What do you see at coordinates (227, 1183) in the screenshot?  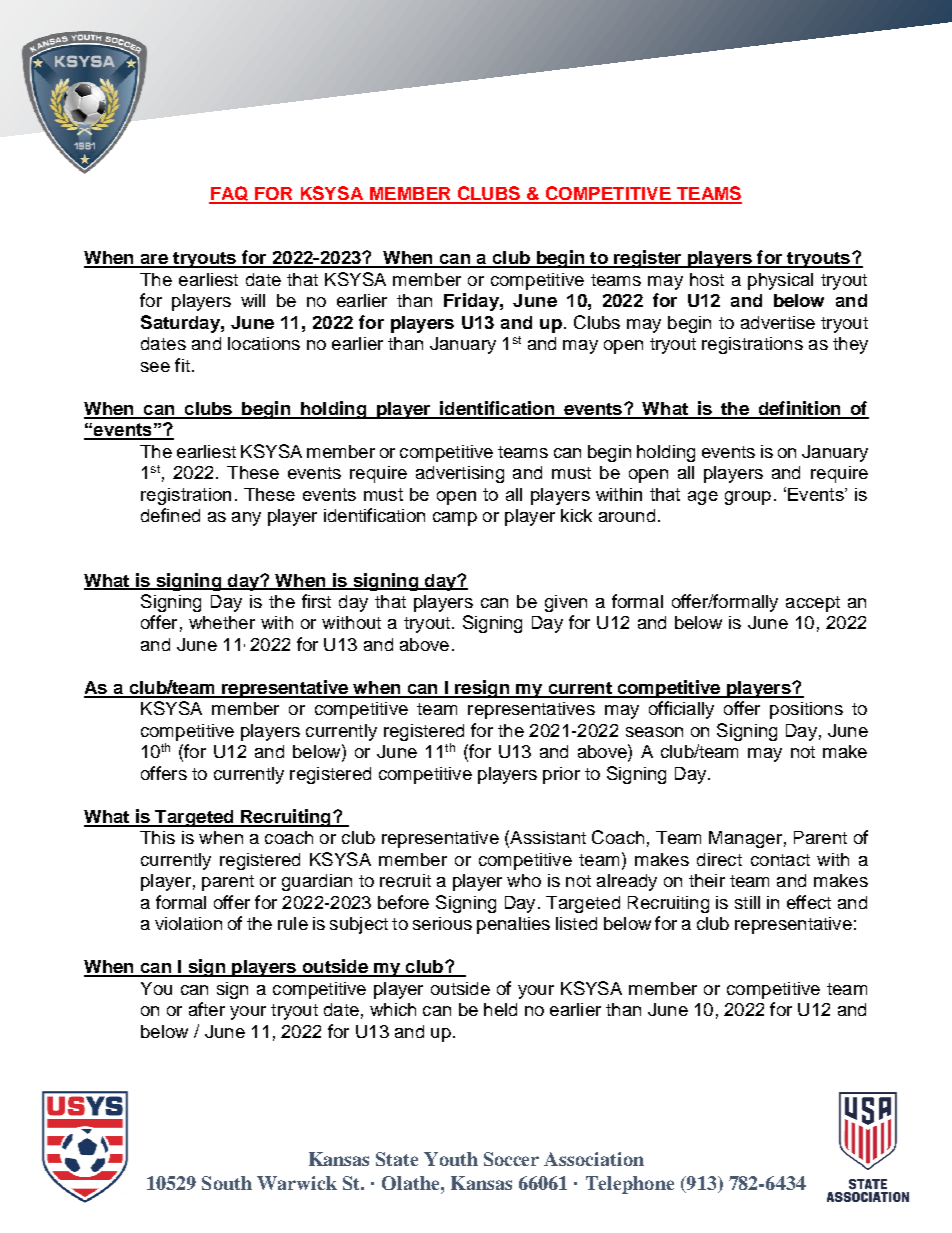 I see `South` at bounding box center [227, 1183].
